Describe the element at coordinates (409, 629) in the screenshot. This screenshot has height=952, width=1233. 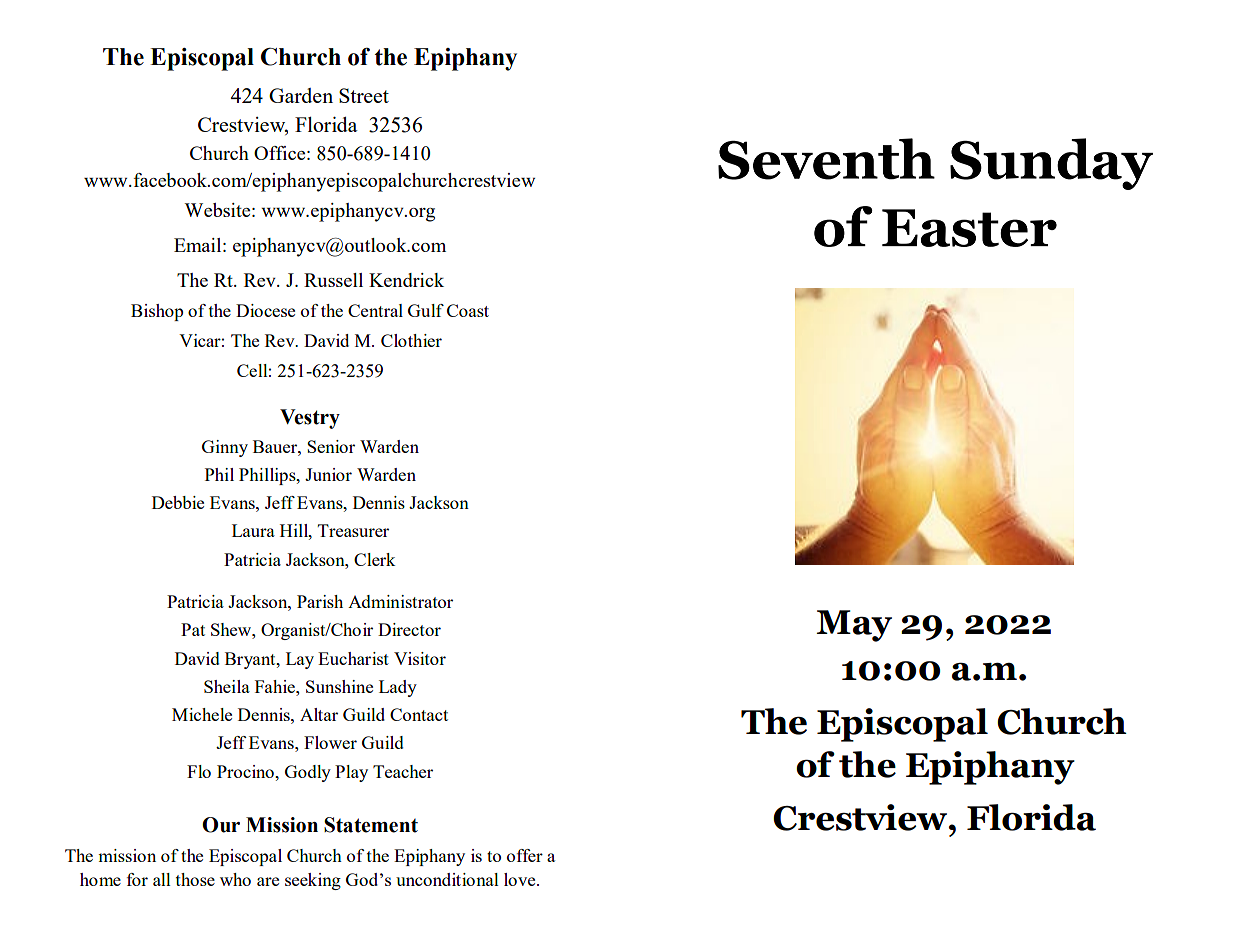
I see `Director` at that location.
